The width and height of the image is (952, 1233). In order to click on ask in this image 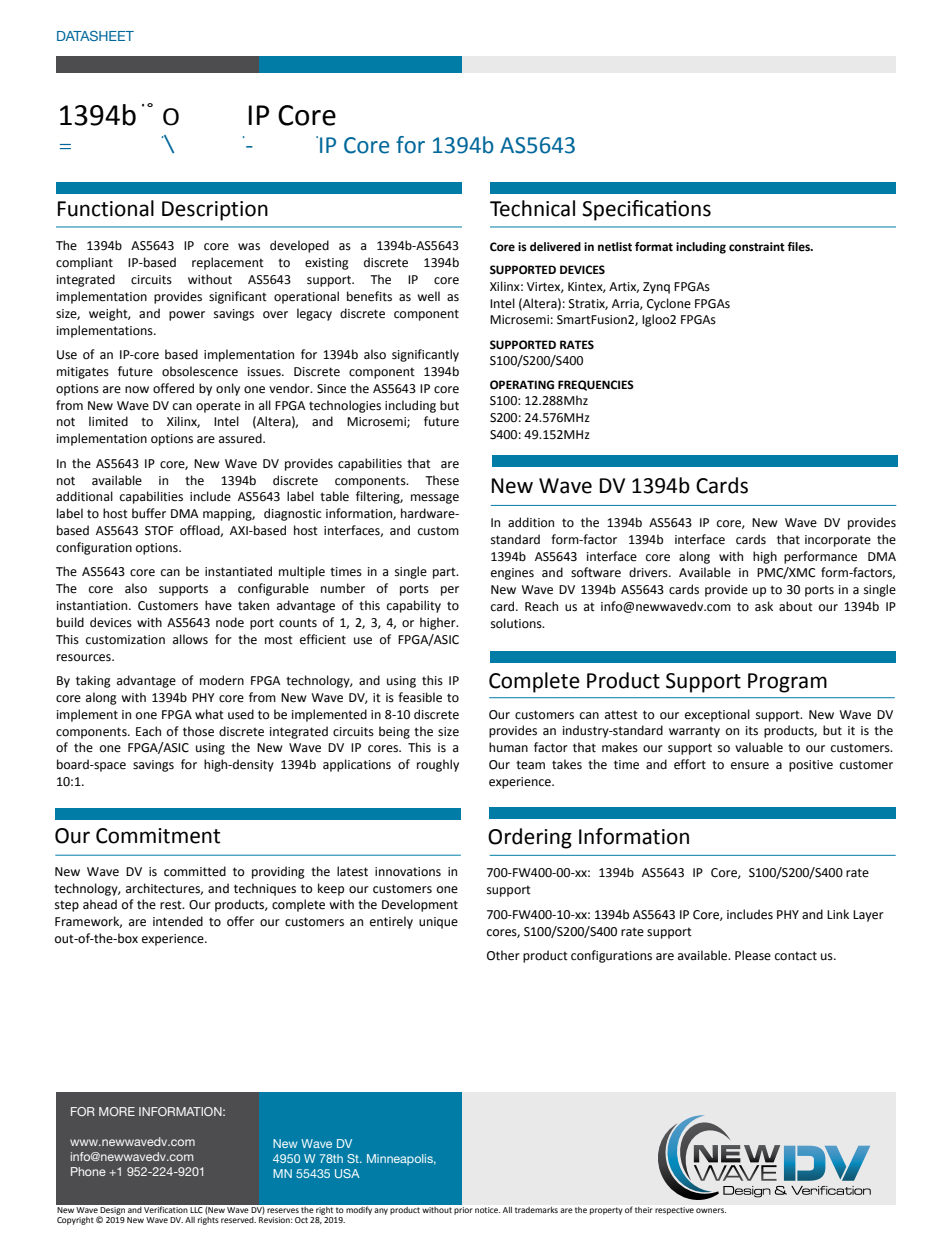, I will do `click(764, 606)`.
